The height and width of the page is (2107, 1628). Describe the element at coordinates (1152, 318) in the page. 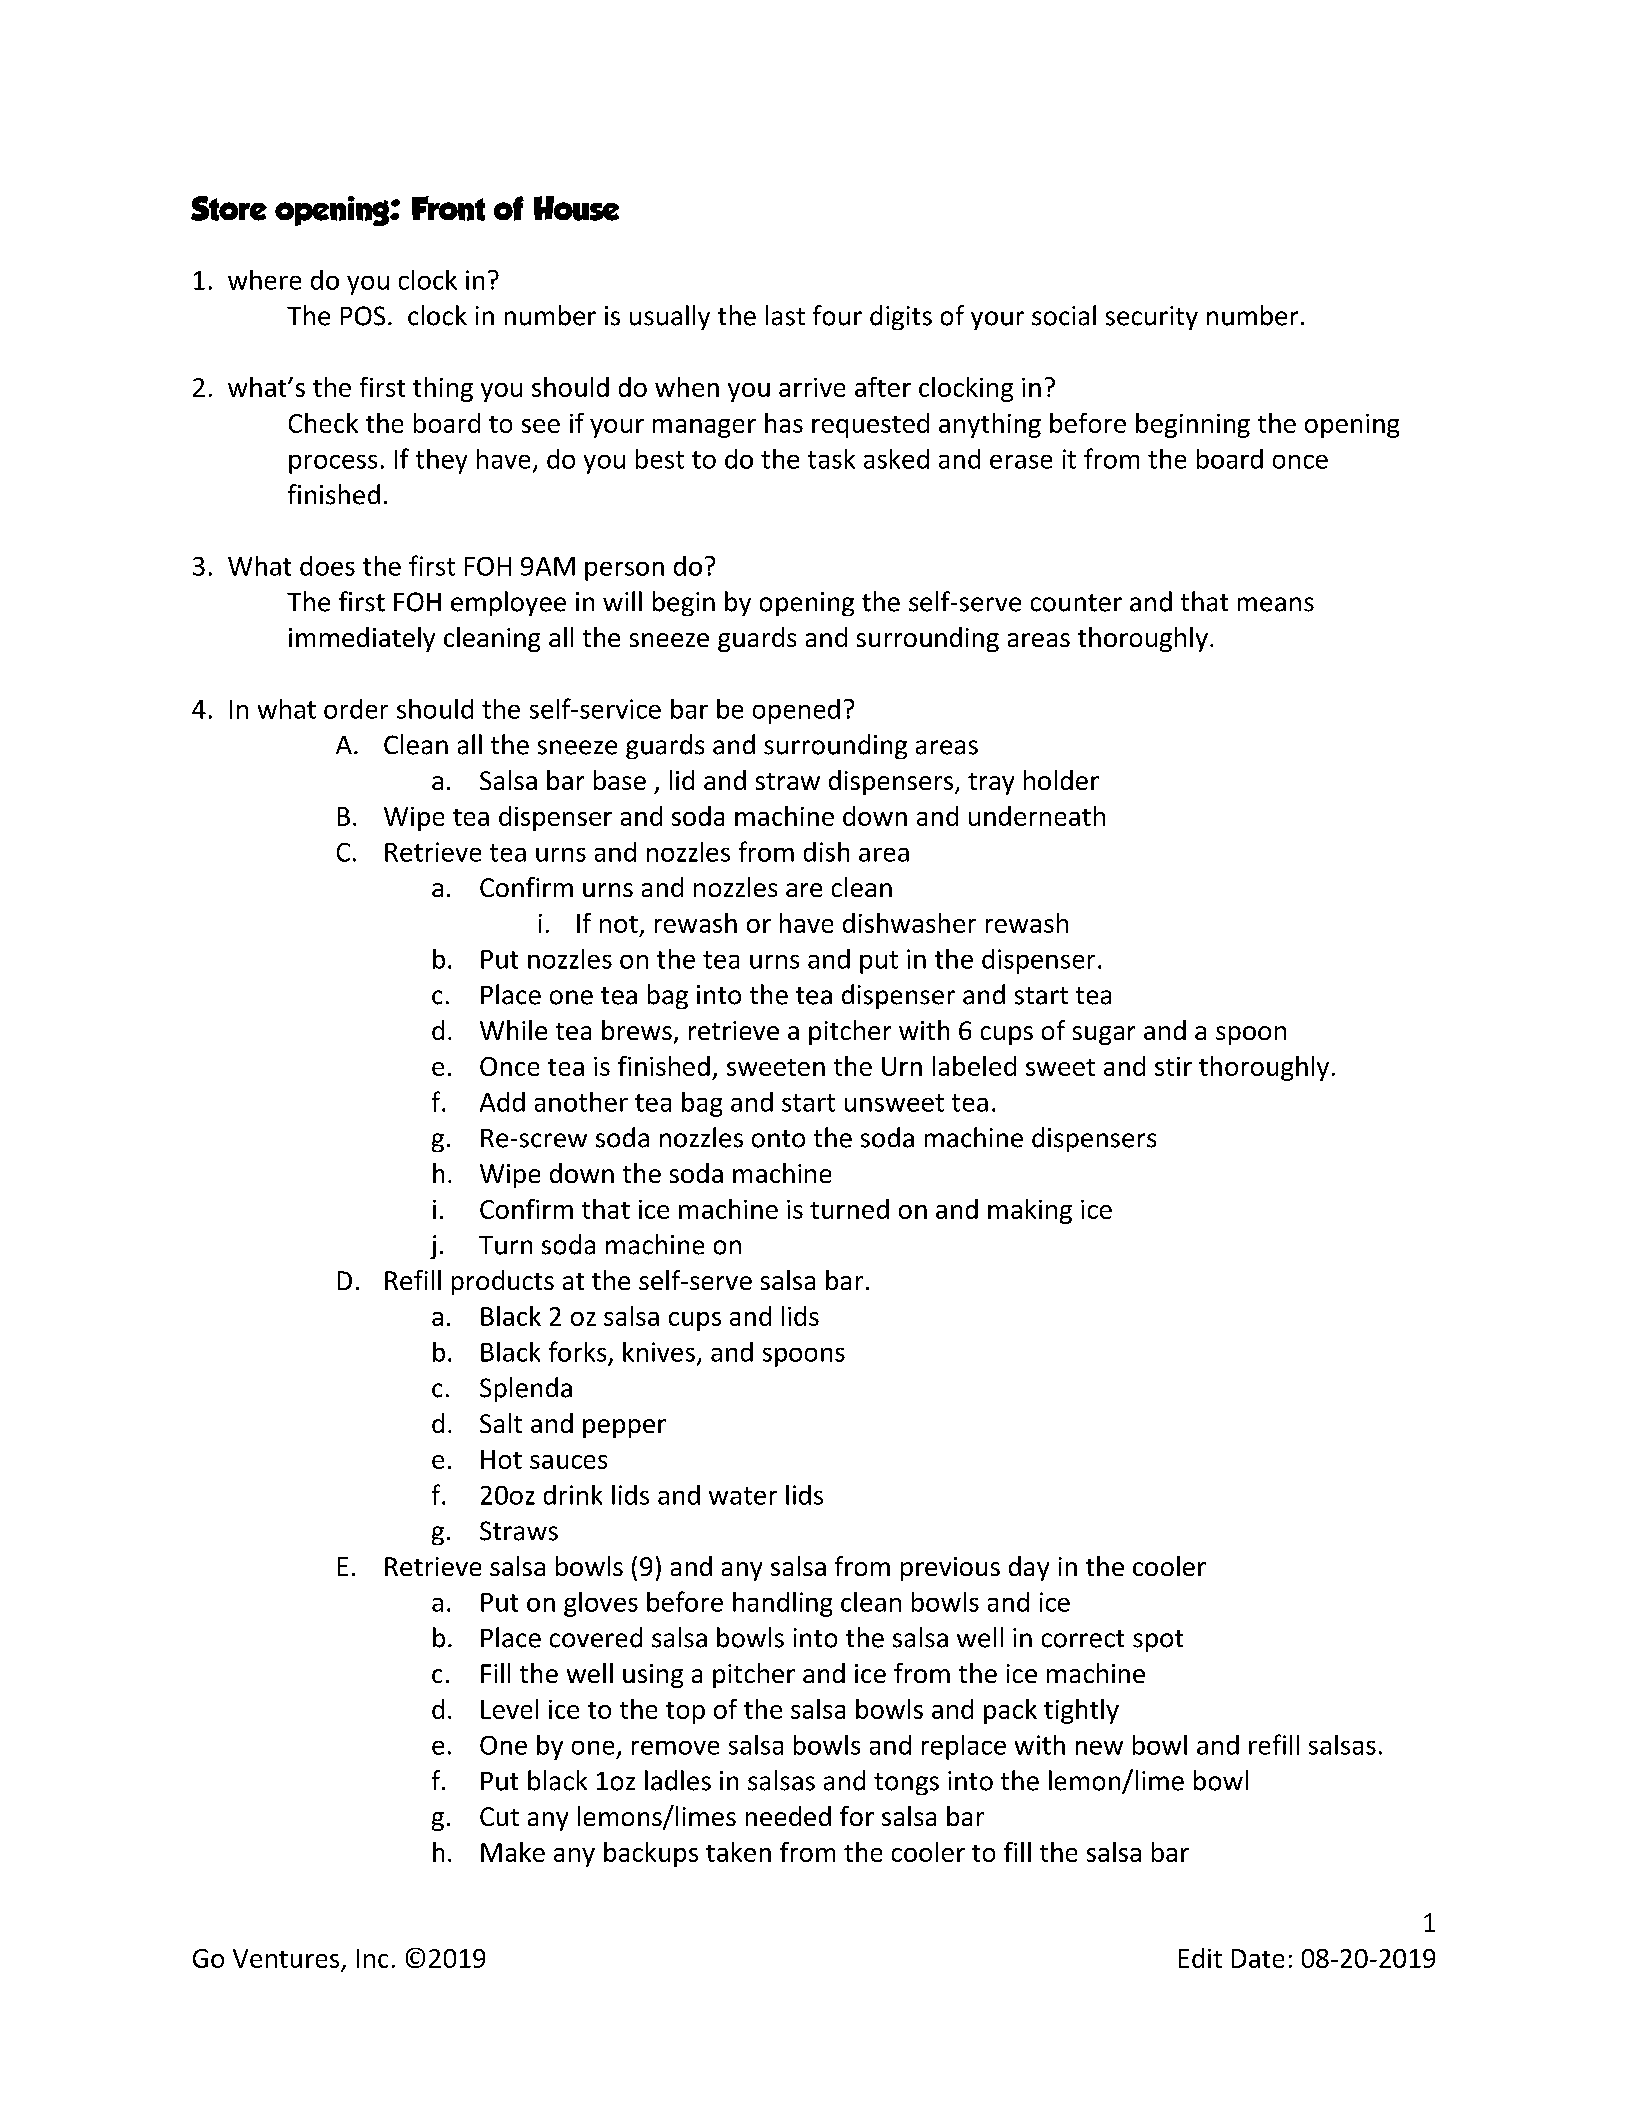

I see `security` at that location.
